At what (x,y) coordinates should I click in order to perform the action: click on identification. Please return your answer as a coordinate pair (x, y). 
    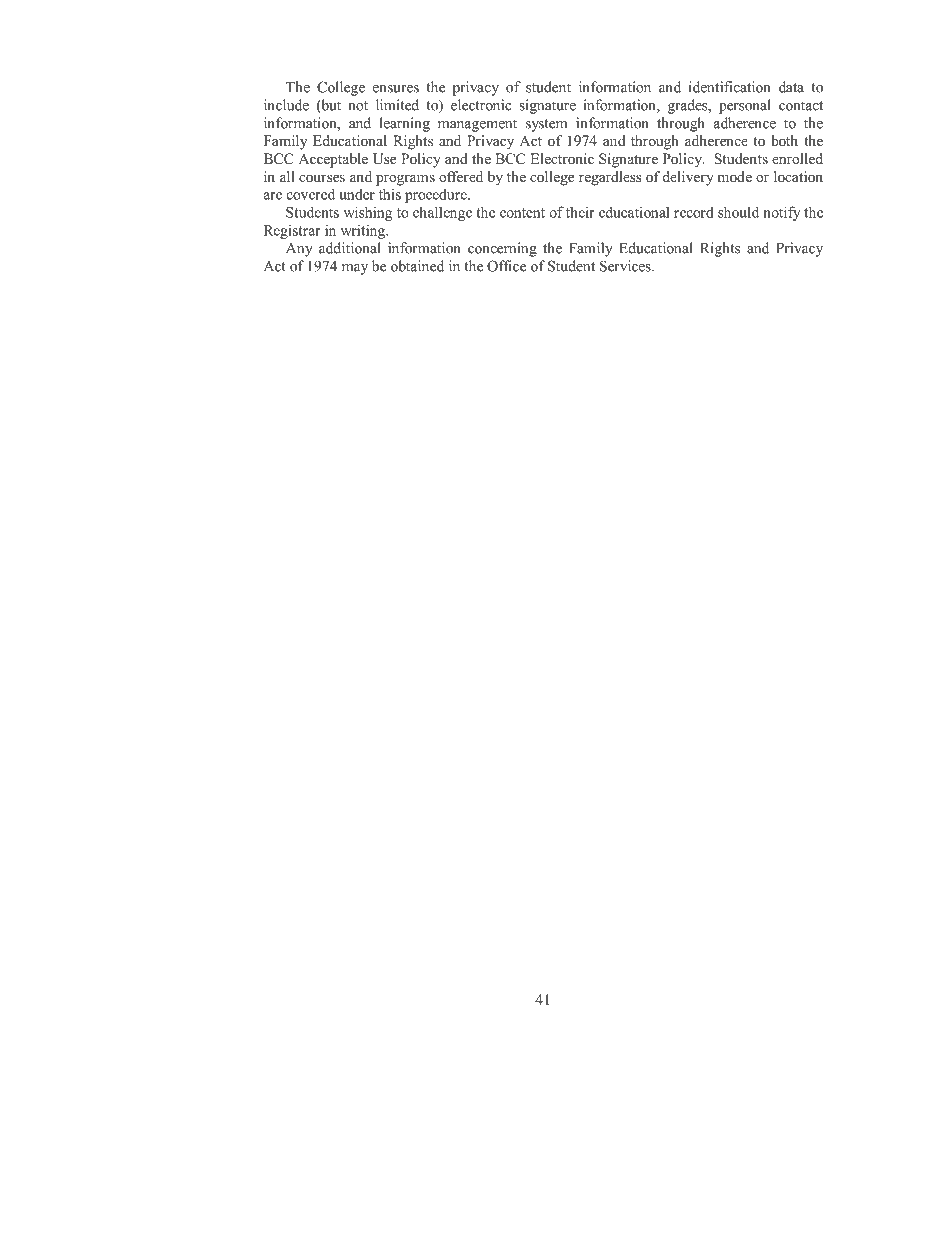
    Looking at the image, I should click on (730, 87).
